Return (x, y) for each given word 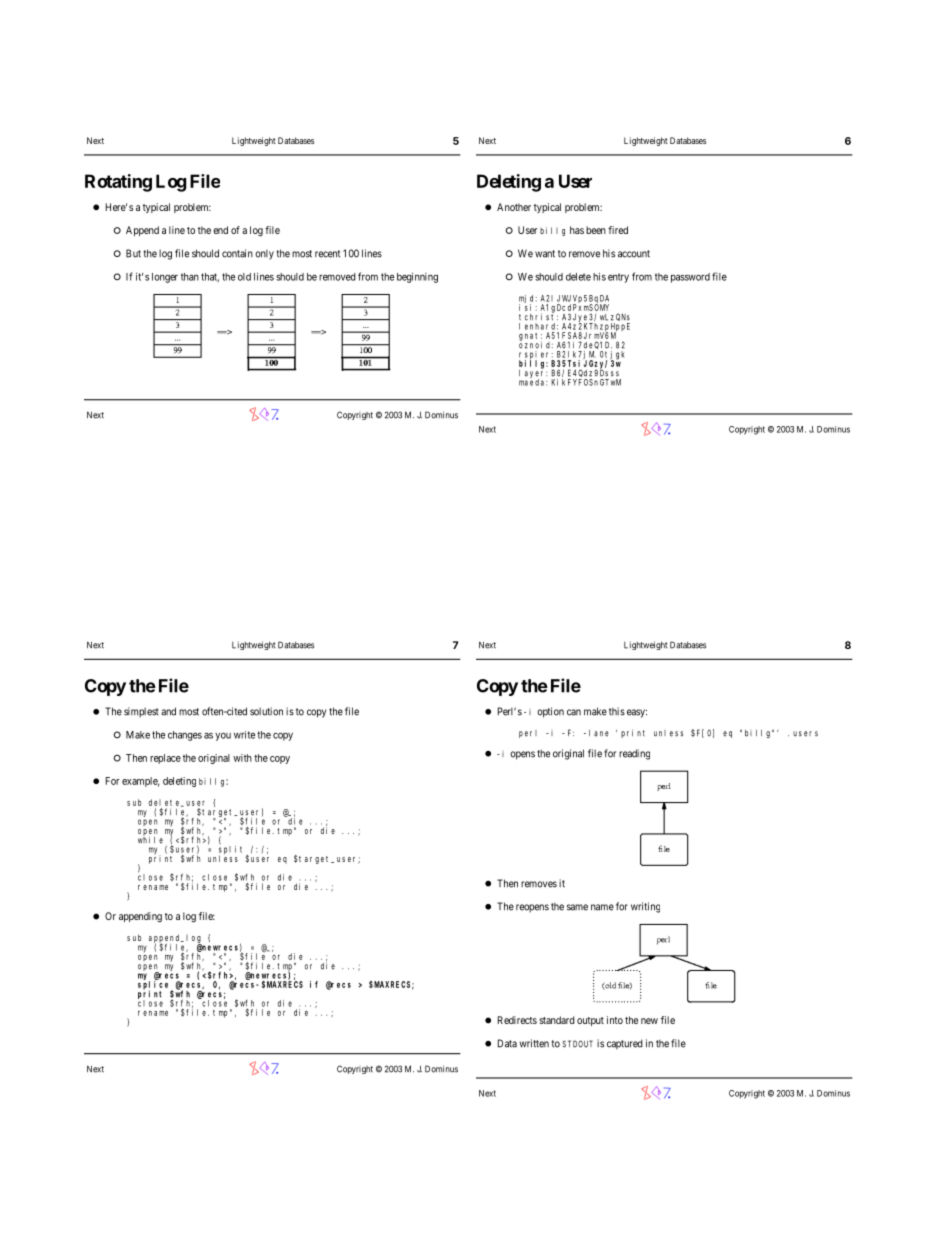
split (233, 850)
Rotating (118, 183)
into (615, 1020)
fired (618, 230)
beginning (417, 277)
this (617, 711)
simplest (141, 712)
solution (266, 711)
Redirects (517, 1020)
